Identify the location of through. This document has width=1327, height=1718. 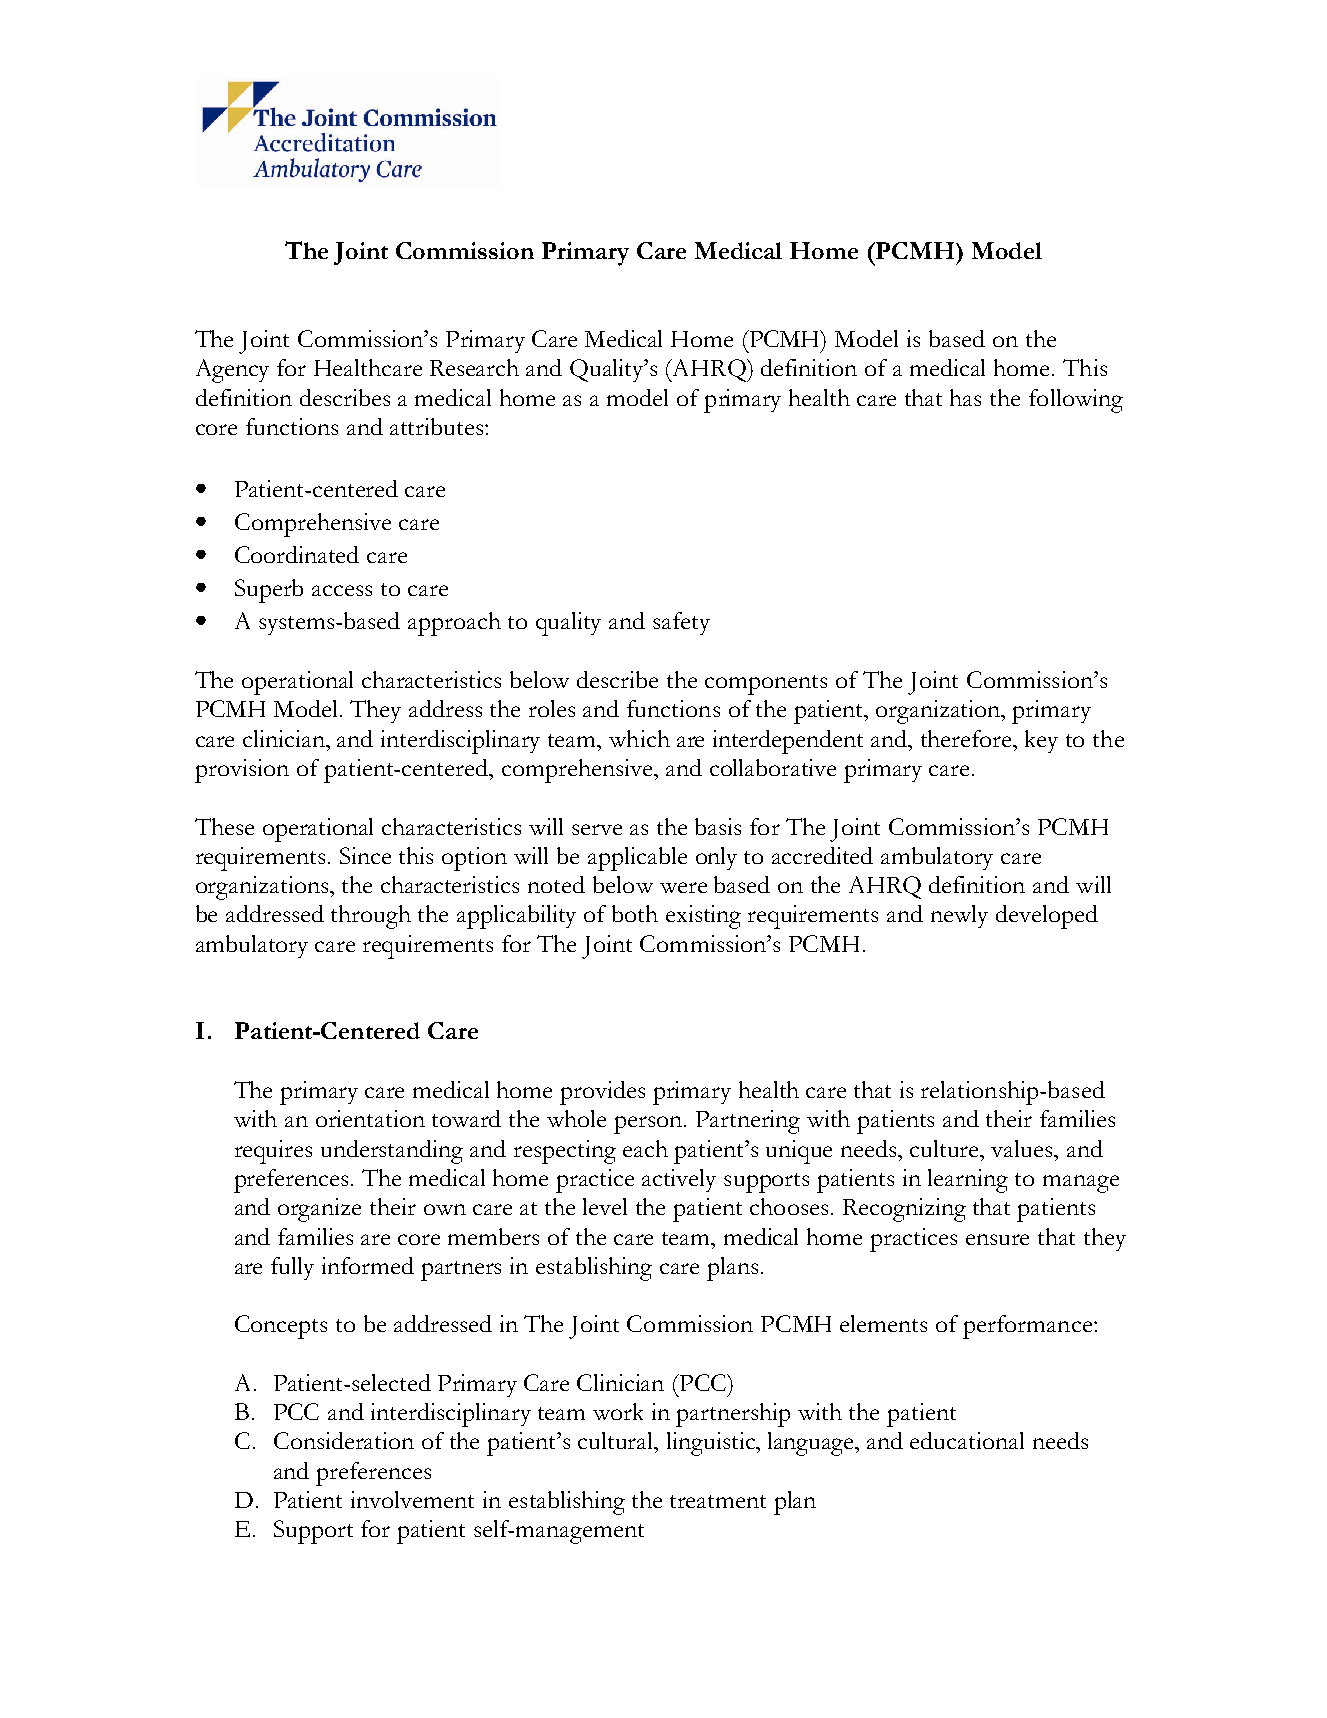
(371, 917).
